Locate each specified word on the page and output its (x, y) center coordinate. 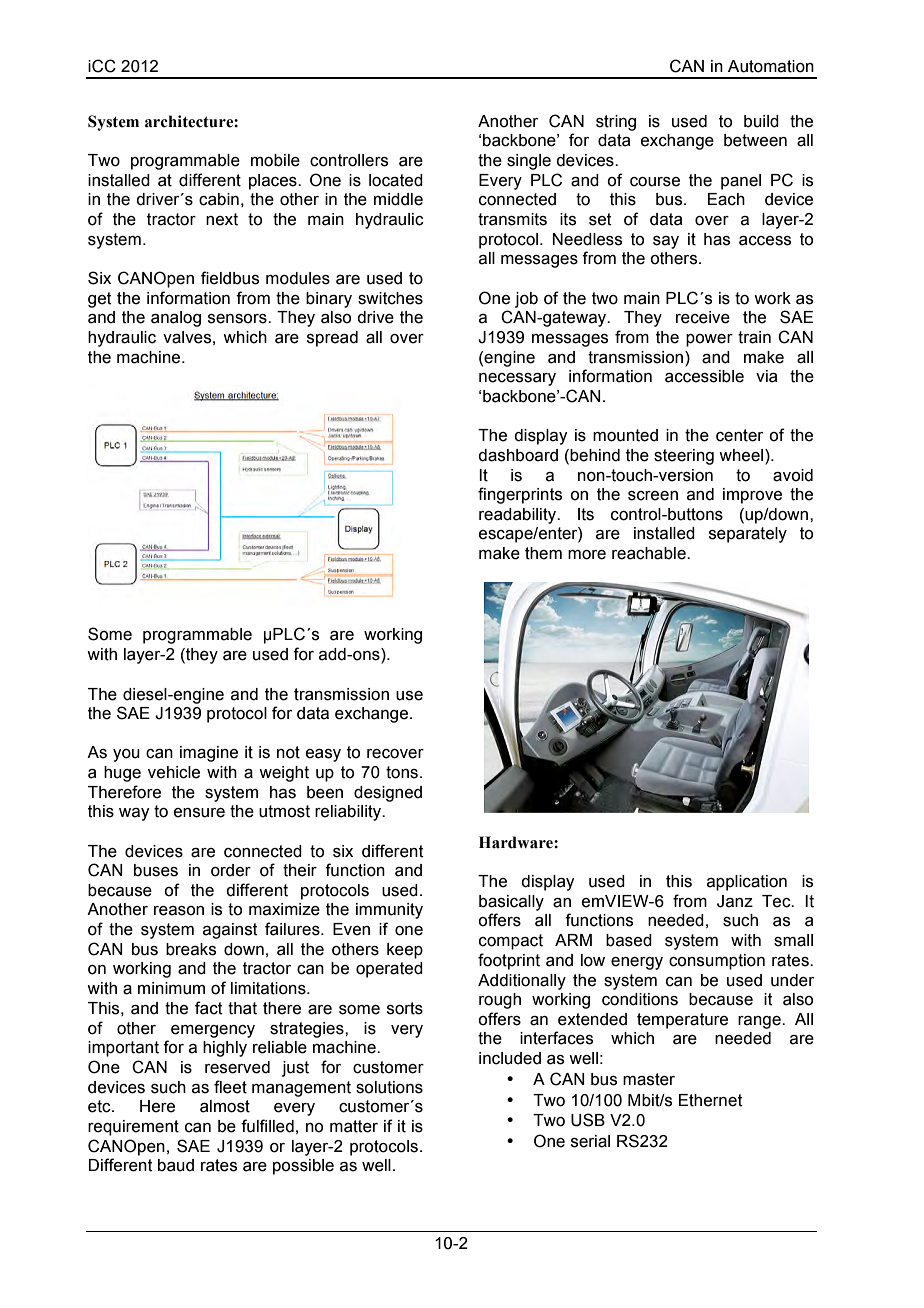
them (543, 553)
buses (156, 870)
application (747, 883)
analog (176, 319)
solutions (389, 1087)
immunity (389, 911)
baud (176, 1165)
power (709, 340)
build (761, 121)
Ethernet (711, 1100)
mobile (275, 160)
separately (748, 535)
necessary (517, 379)
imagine (209, 754)
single (529, 162)
